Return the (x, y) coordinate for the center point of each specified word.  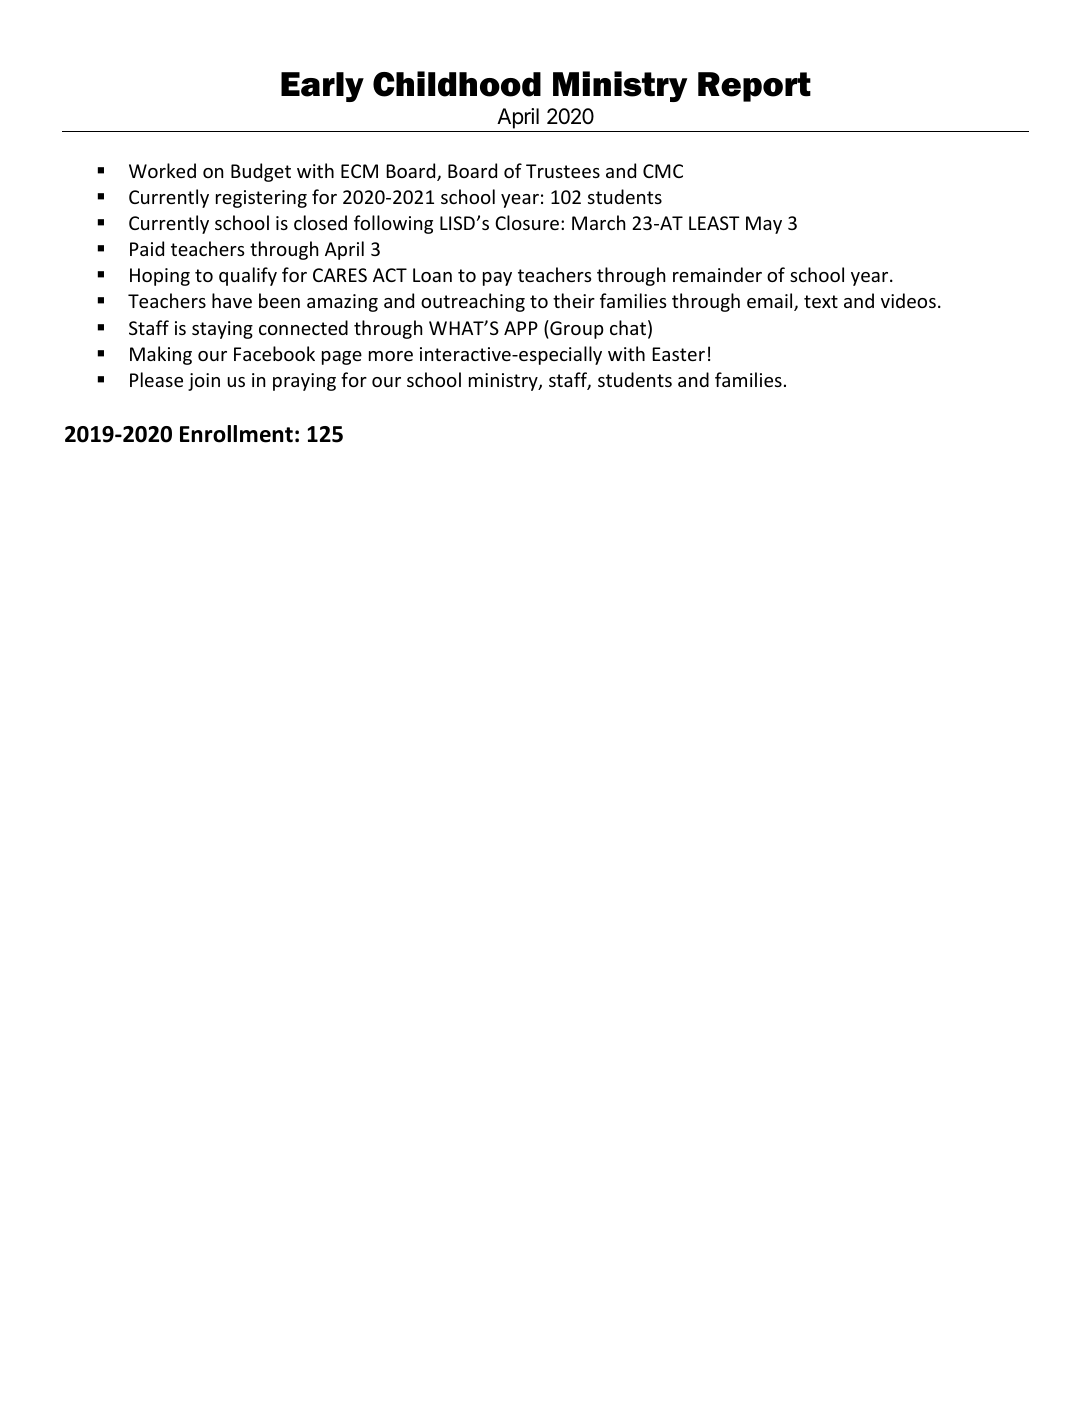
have (232, 300)
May (764, 225)
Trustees (563, 171)
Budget (261, 172)
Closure (527, 222)
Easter (678, 354)
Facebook (274, 353)
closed (320, 222)
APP (521, 328)
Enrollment (236, 434)
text (821, 301)
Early (322, 87)
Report (754, 87)
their (574, 300)
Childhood (457, 84)
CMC (663, 171)
